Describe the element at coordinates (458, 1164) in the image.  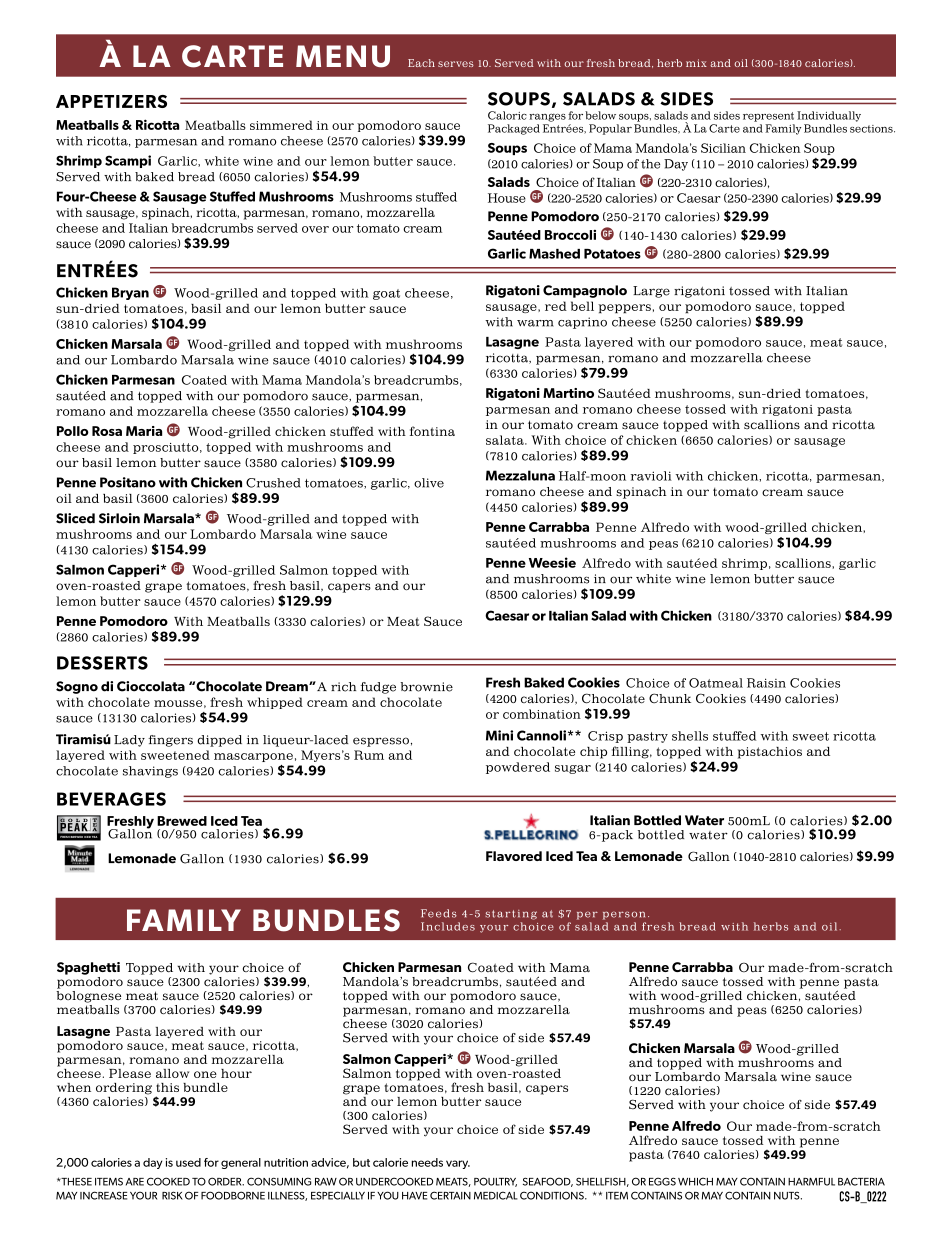
I see `vary` at that location.
